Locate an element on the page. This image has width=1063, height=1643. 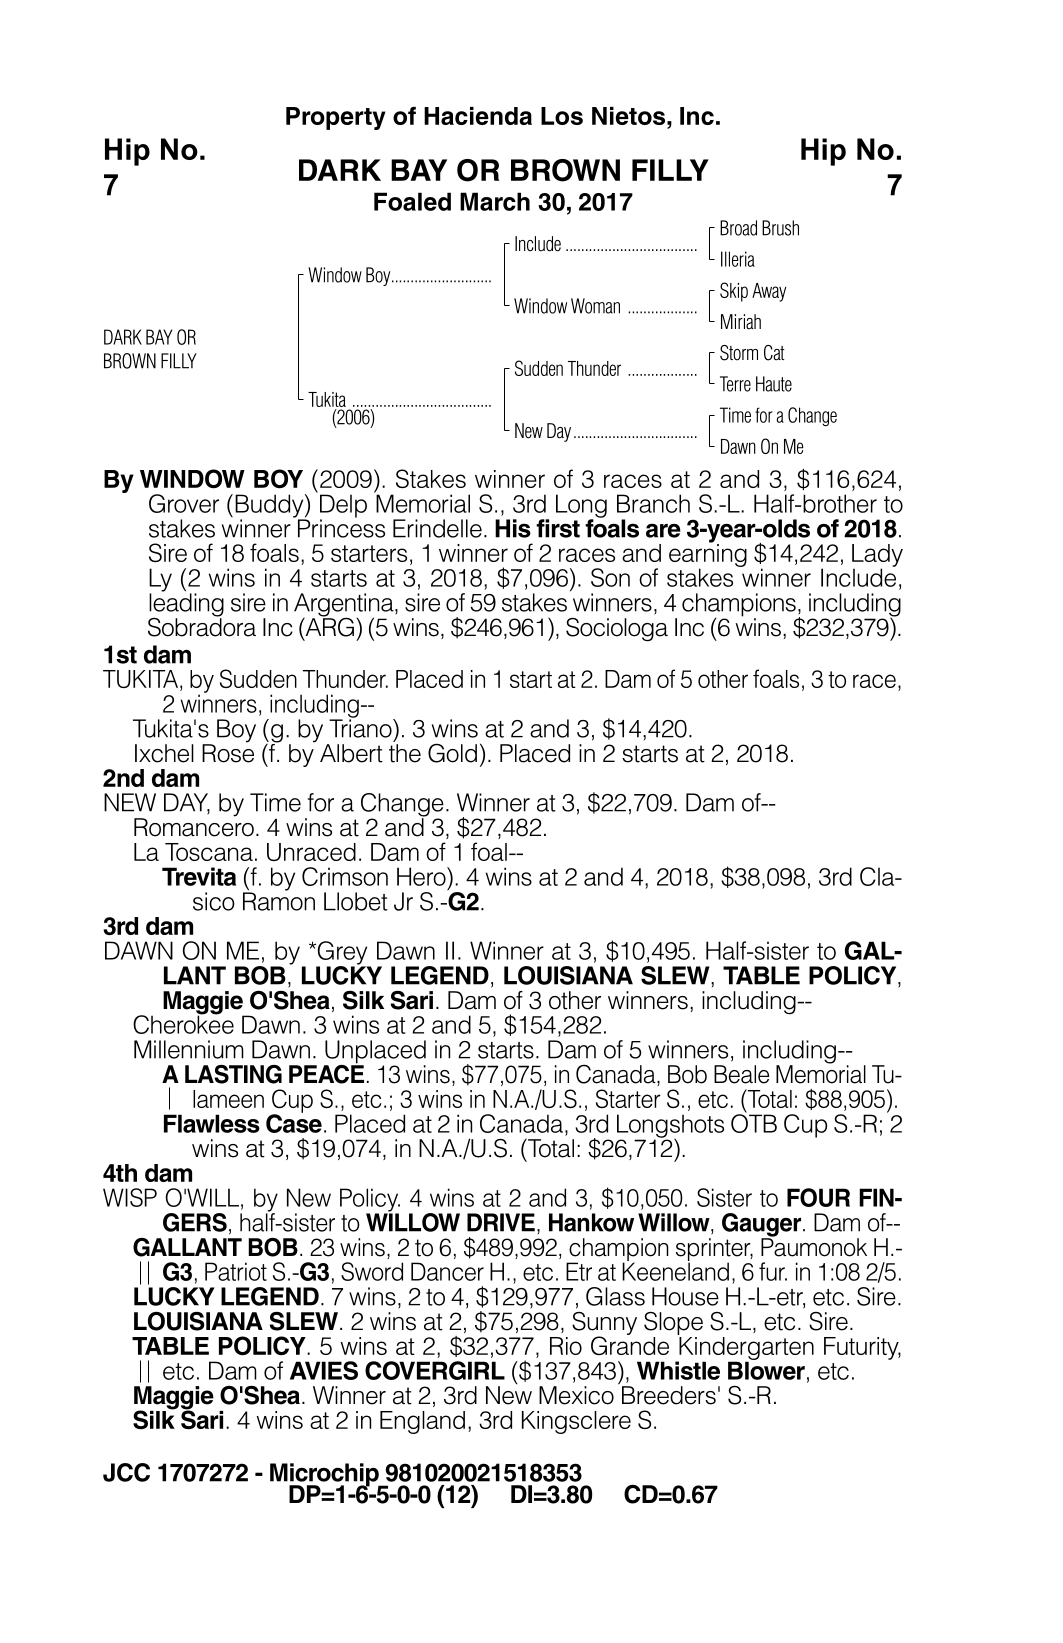
Beale is located at coordinates (741, 1074).
